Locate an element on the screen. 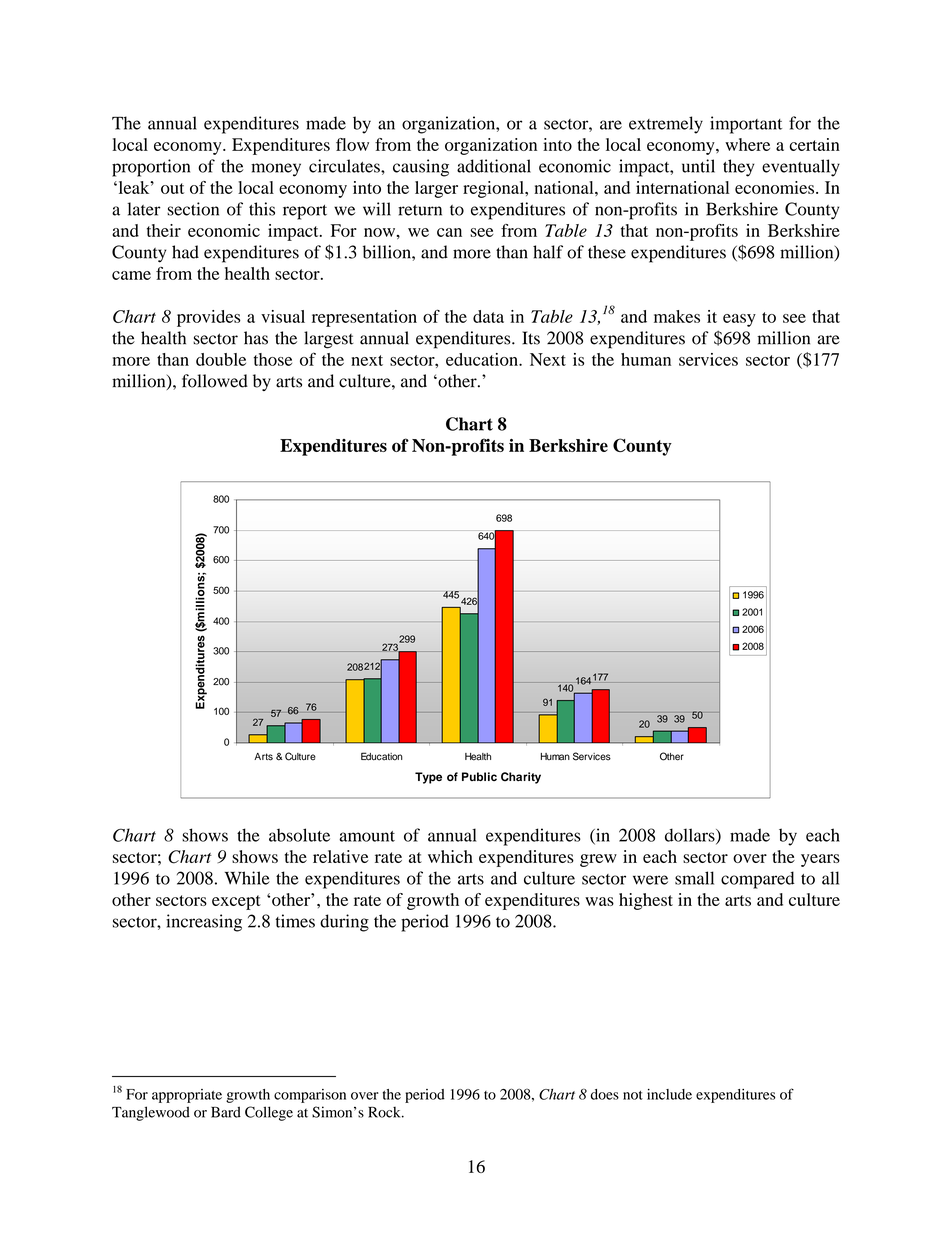 Image resolution: width=952 pixels, height=1233 pixels. Type is located at coordinates (428, 778).
